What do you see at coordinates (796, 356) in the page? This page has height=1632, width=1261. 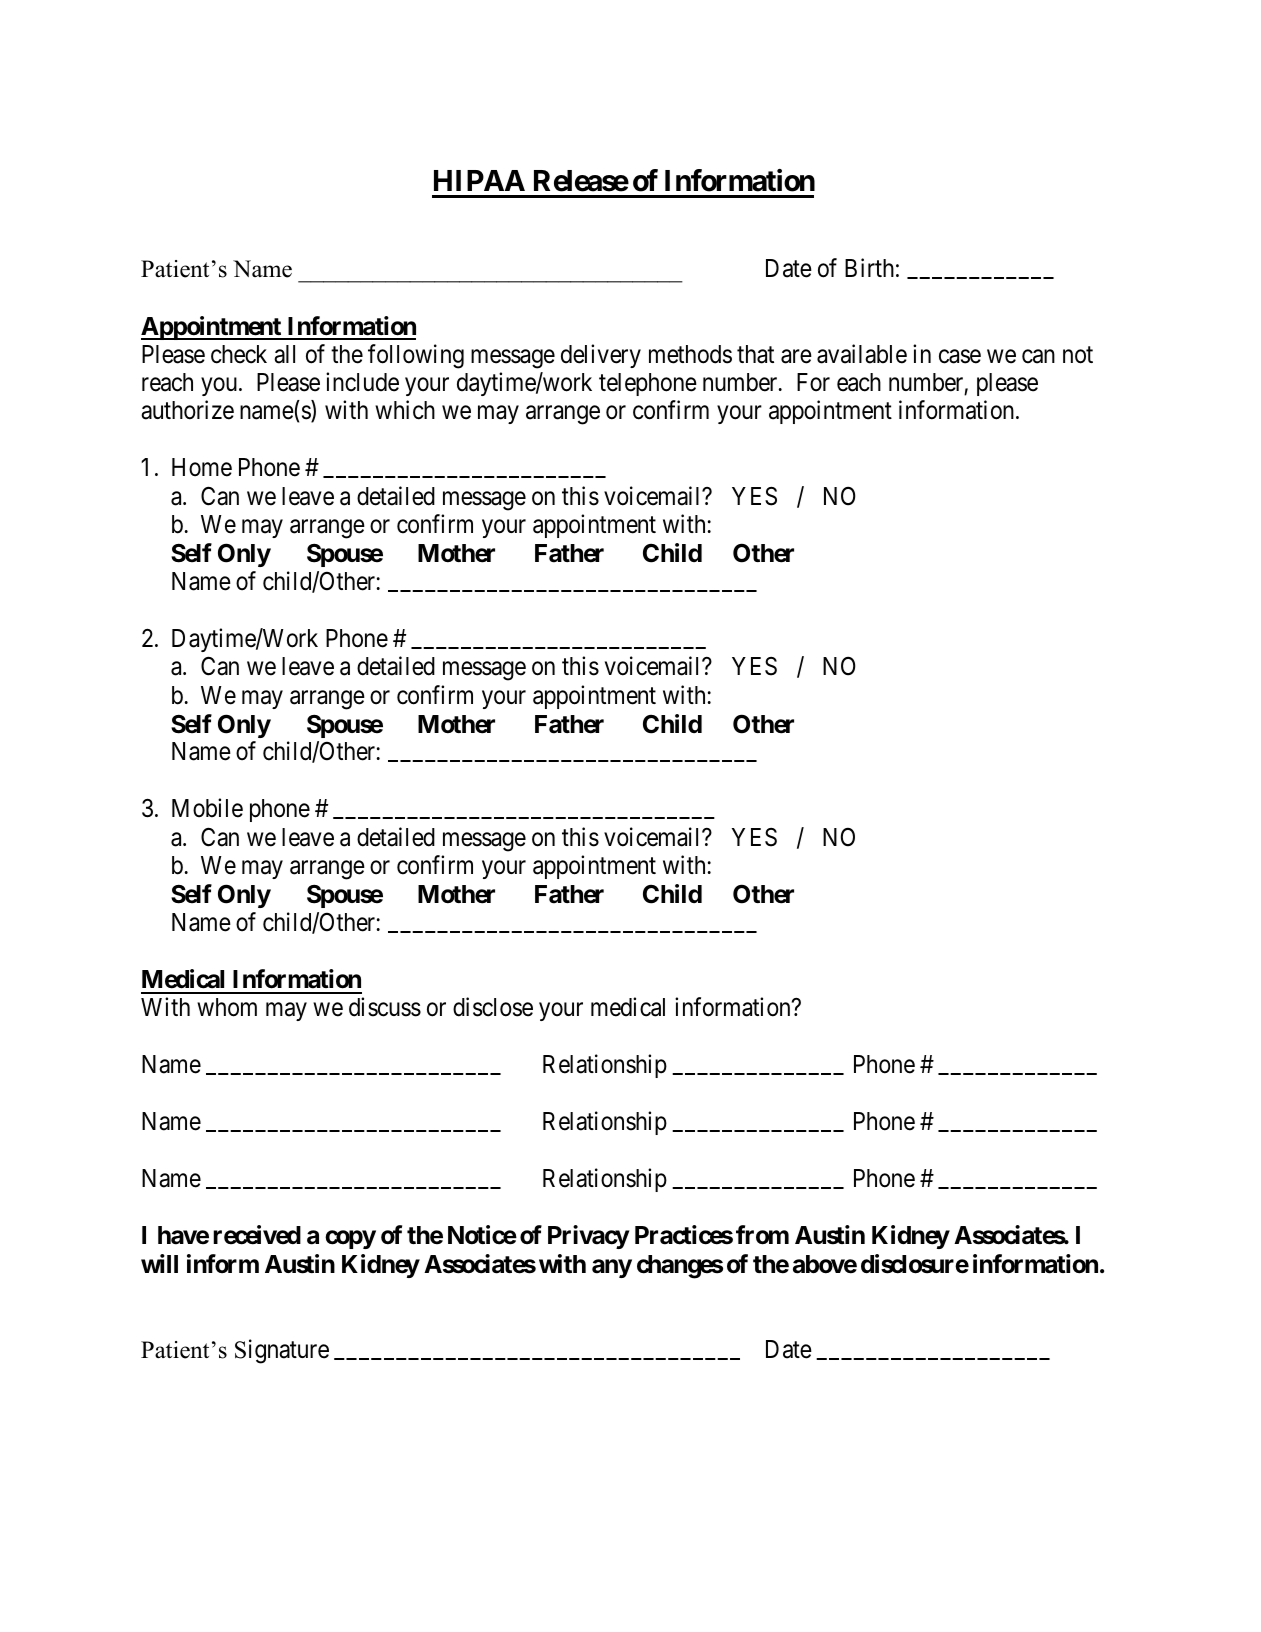 I see `are` at bounding box center [796, 356].
